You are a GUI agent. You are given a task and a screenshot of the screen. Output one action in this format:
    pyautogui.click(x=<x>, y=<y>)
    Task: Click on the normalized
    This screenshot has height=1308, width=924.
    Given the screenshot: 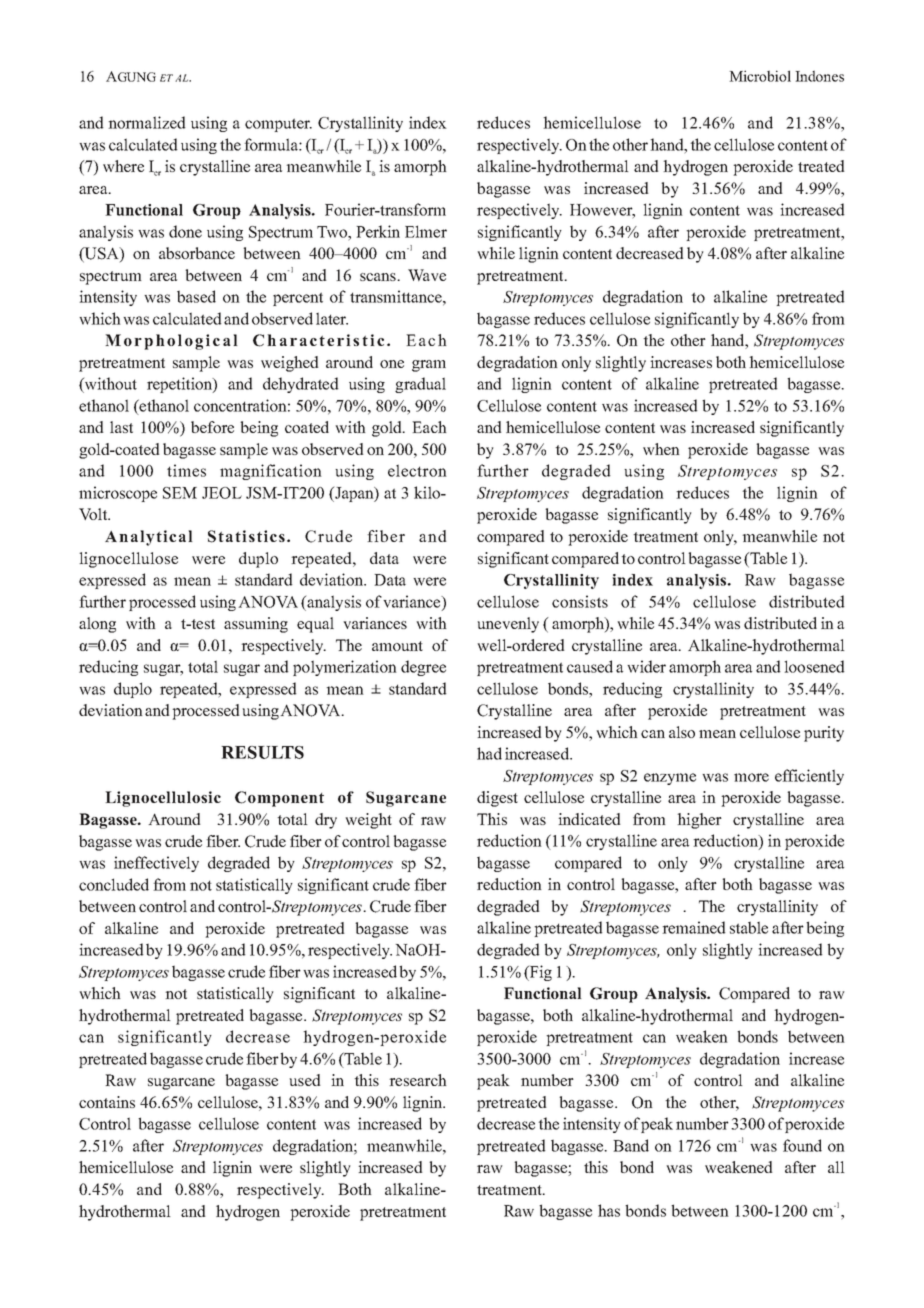 What is the action you would take?
    pyautogui.click(x=147, y=122)
